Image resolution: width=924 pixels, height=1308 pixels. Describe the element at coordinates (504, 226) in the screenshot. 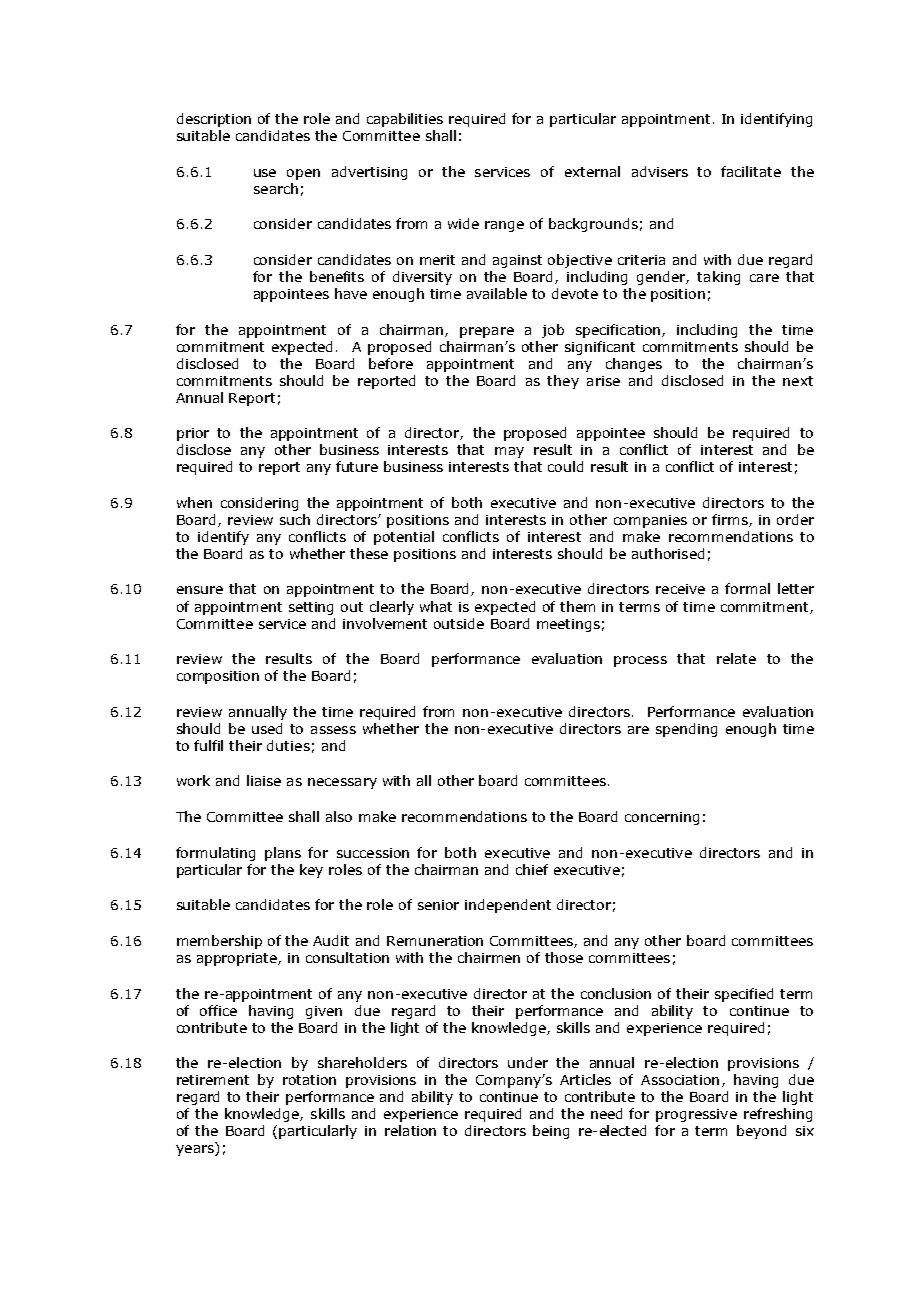

I see `range` at that location.
